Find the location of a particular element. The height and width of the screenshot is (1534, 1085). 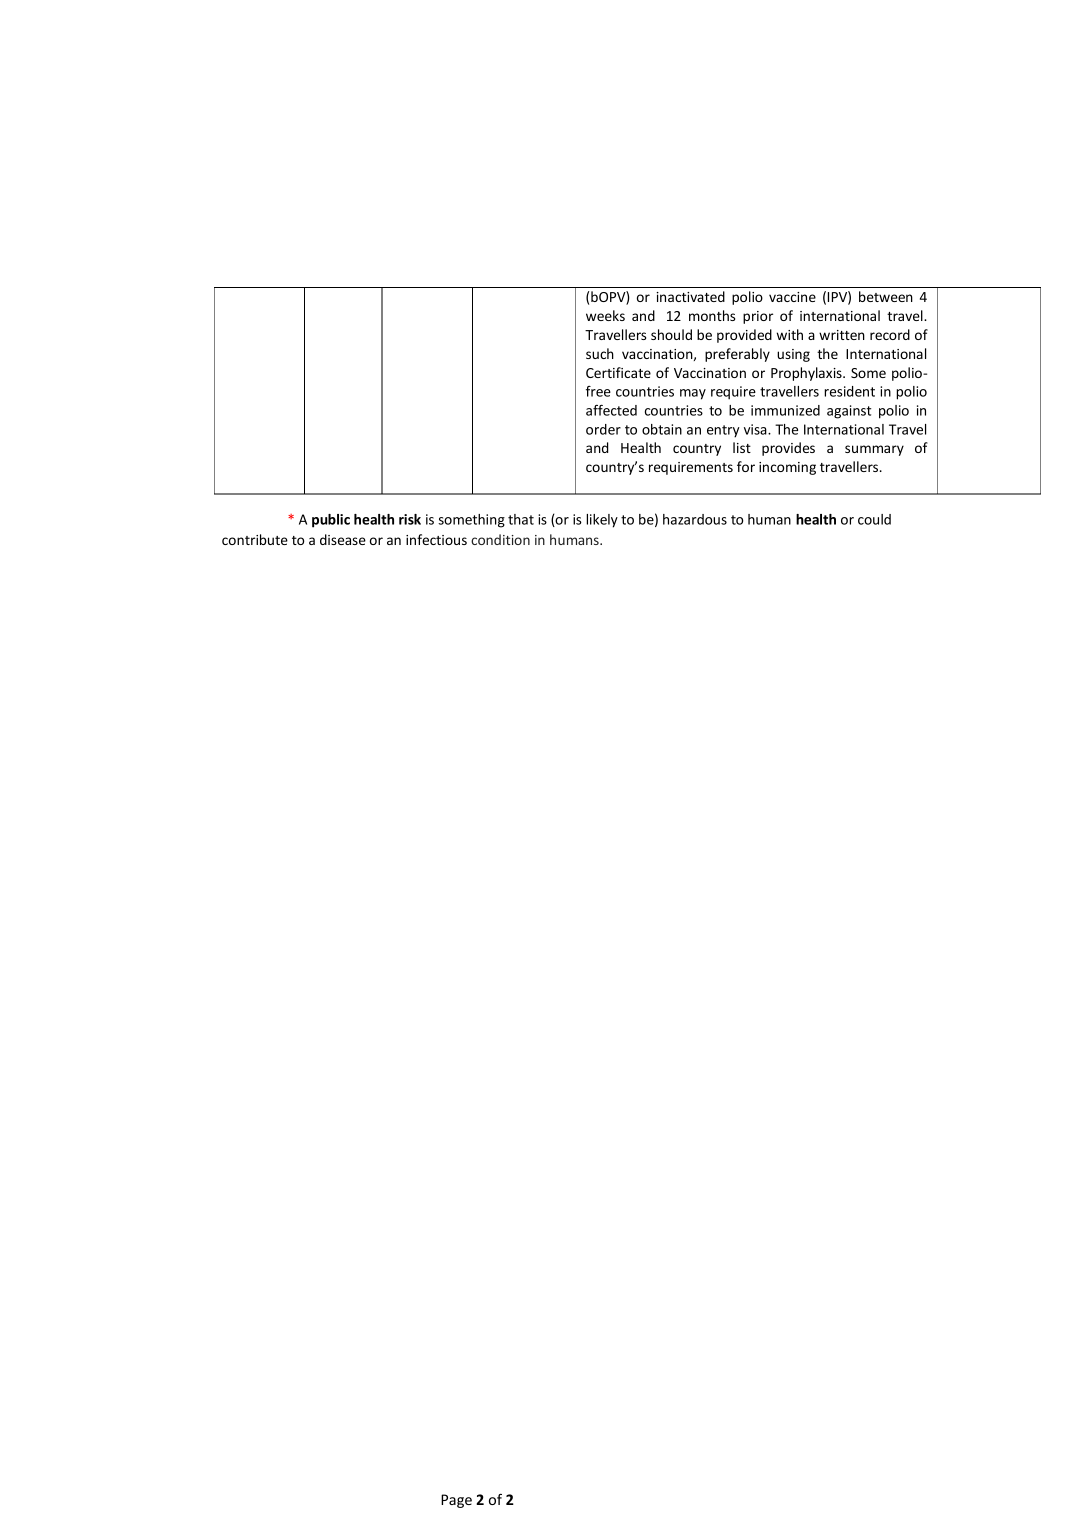

such is located at coordinates (600, 353).
